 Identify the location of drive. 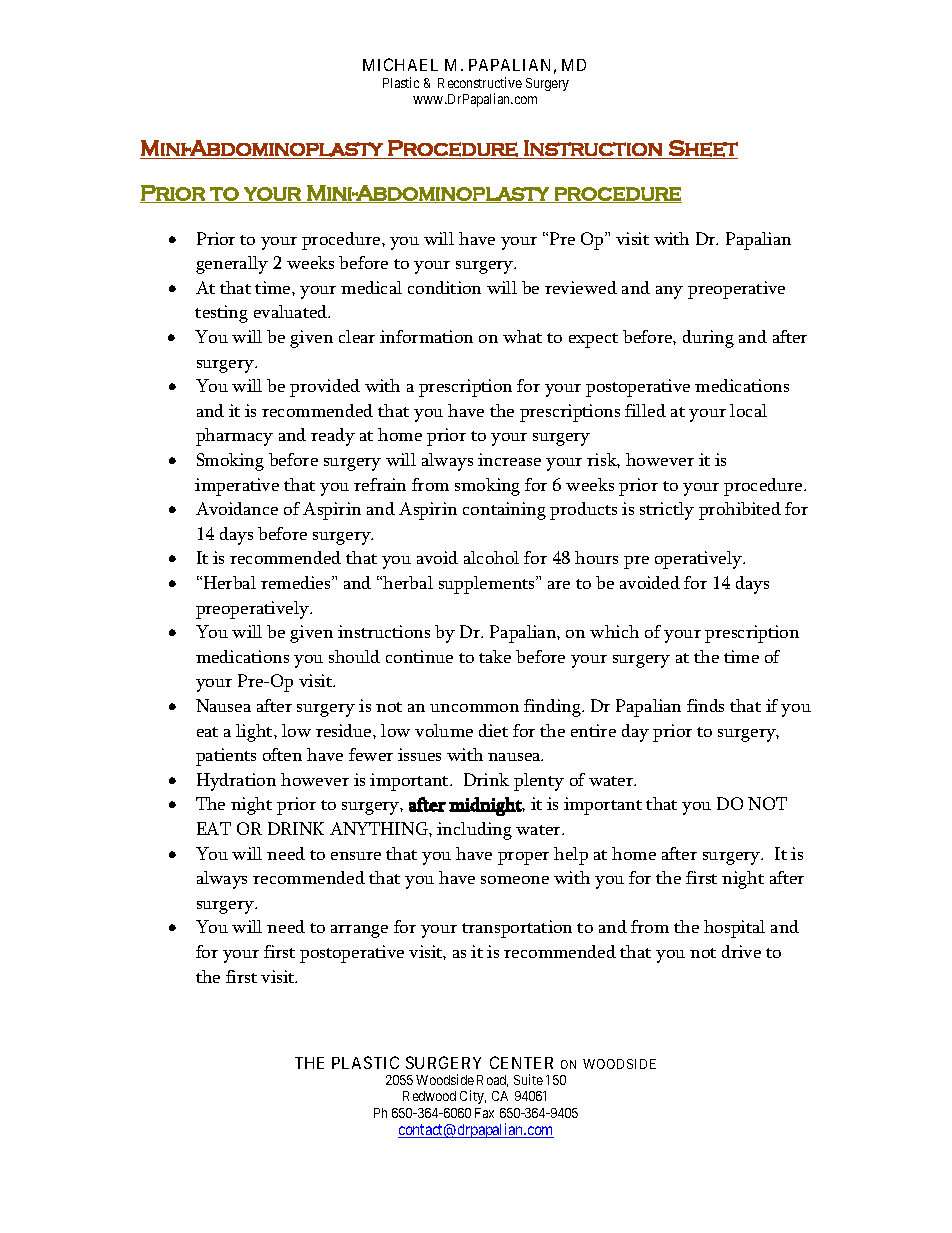
(741, 951).
